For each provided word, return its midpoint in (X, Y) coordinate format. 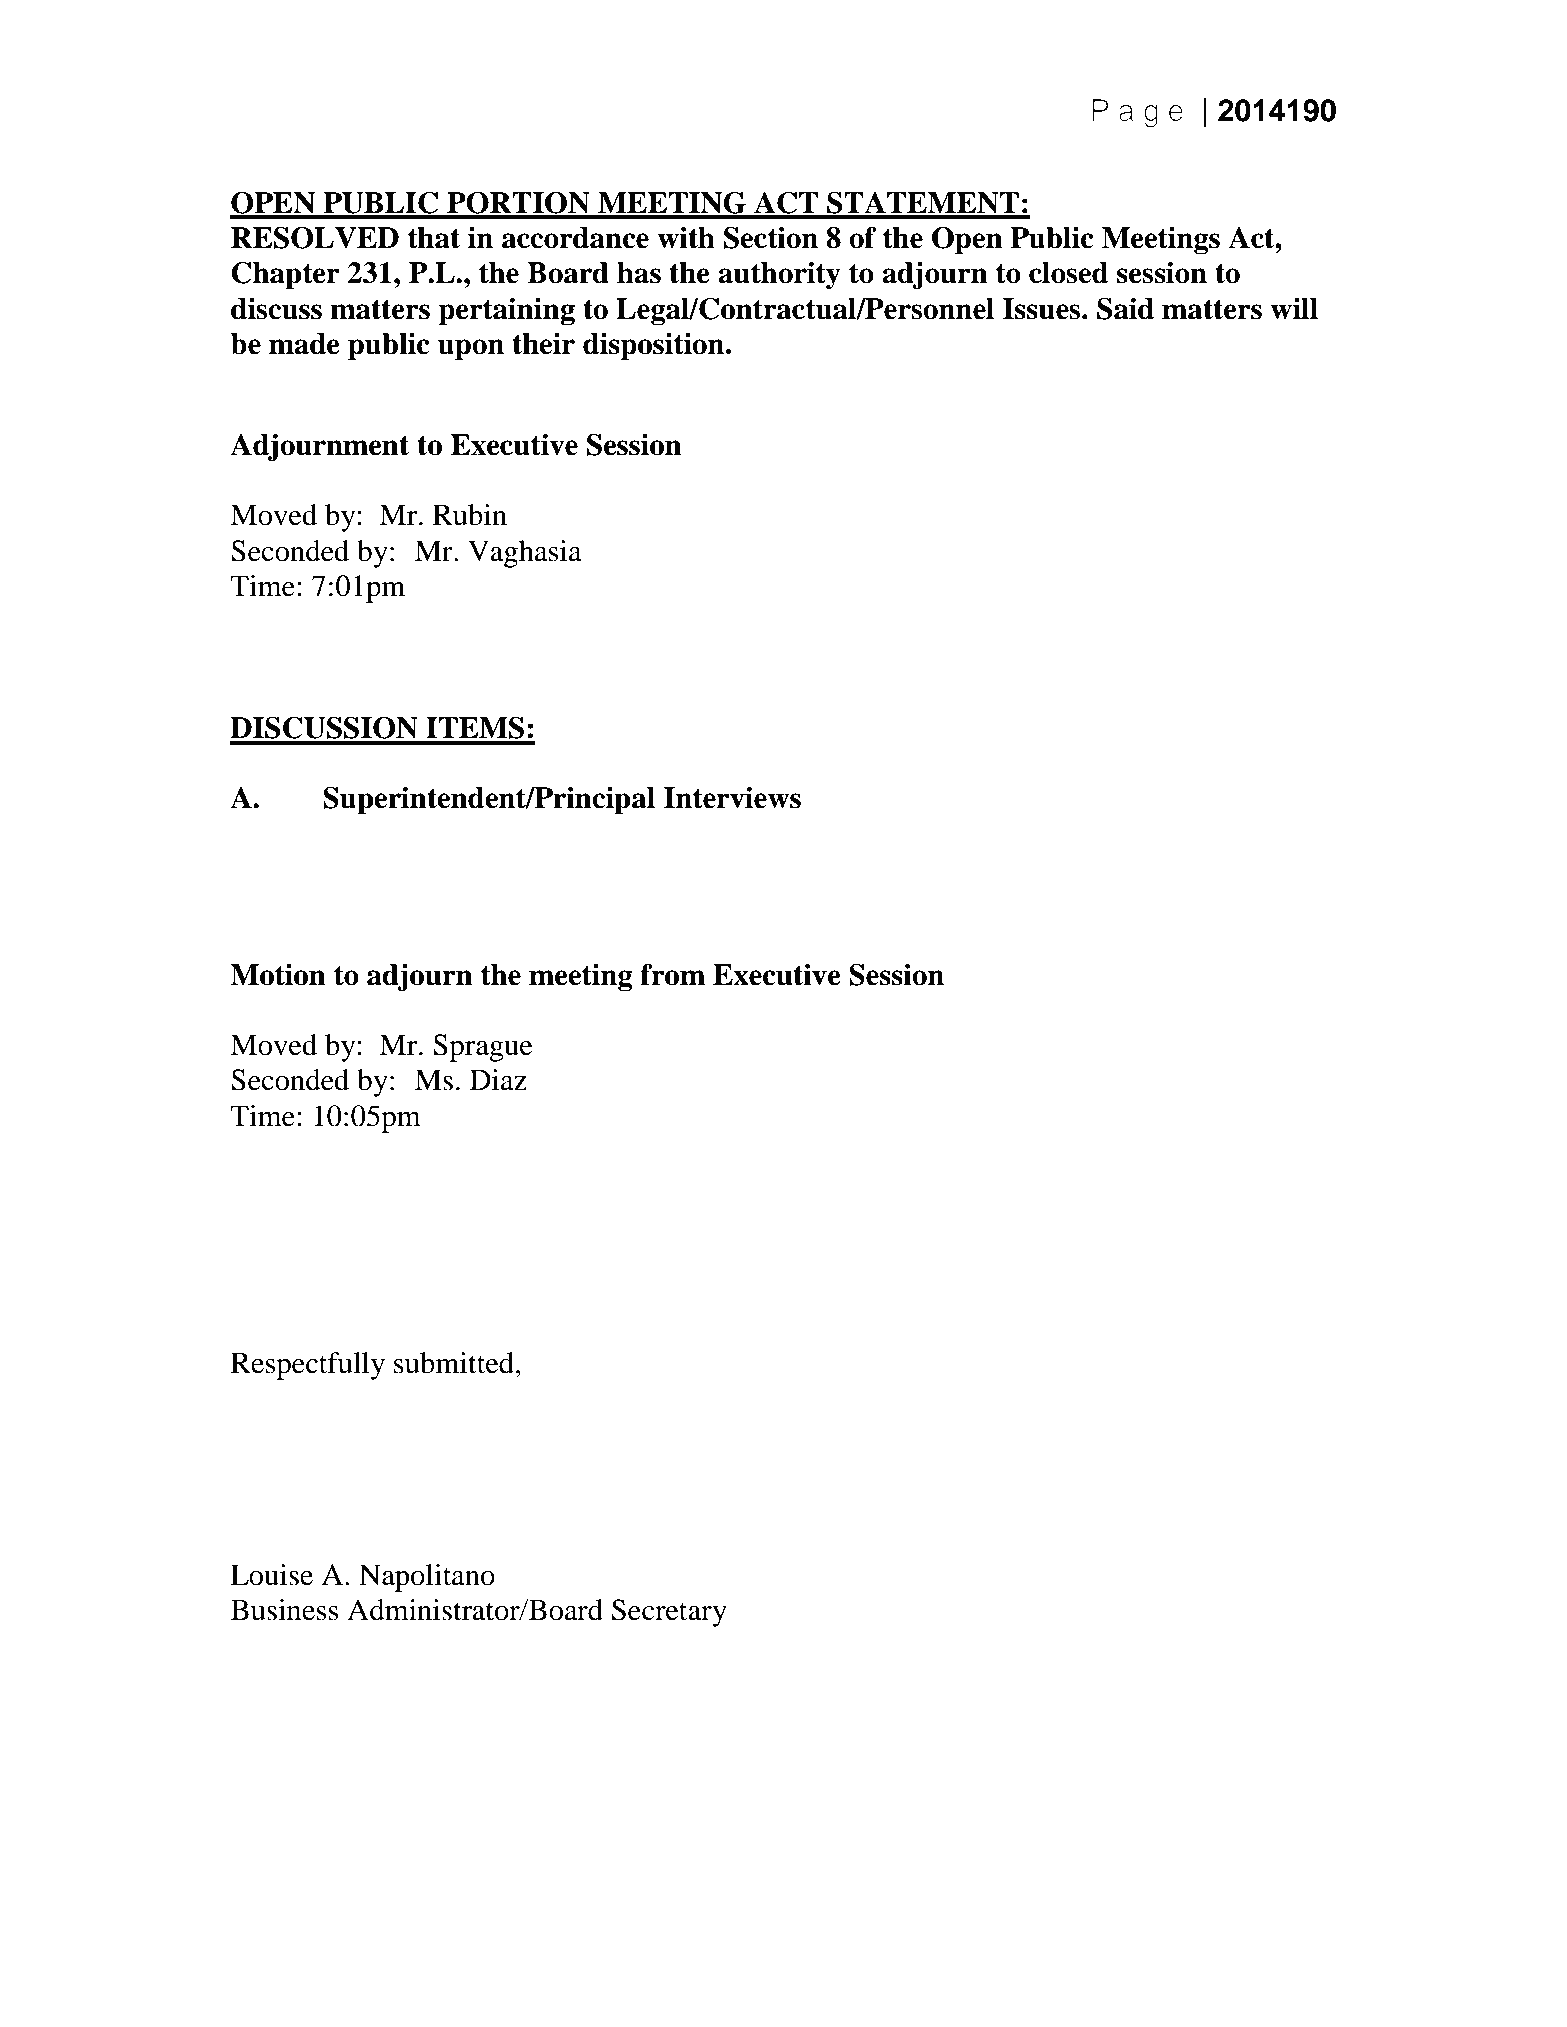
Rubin (470, 515)
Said (1125, 308)
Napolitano (427, 1578)
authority (779, 276)
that (434, 238)
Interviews (732, 798)
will (1294, 309)
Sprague (483, 1048)
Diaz (498, 1080)
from (672, 974)
